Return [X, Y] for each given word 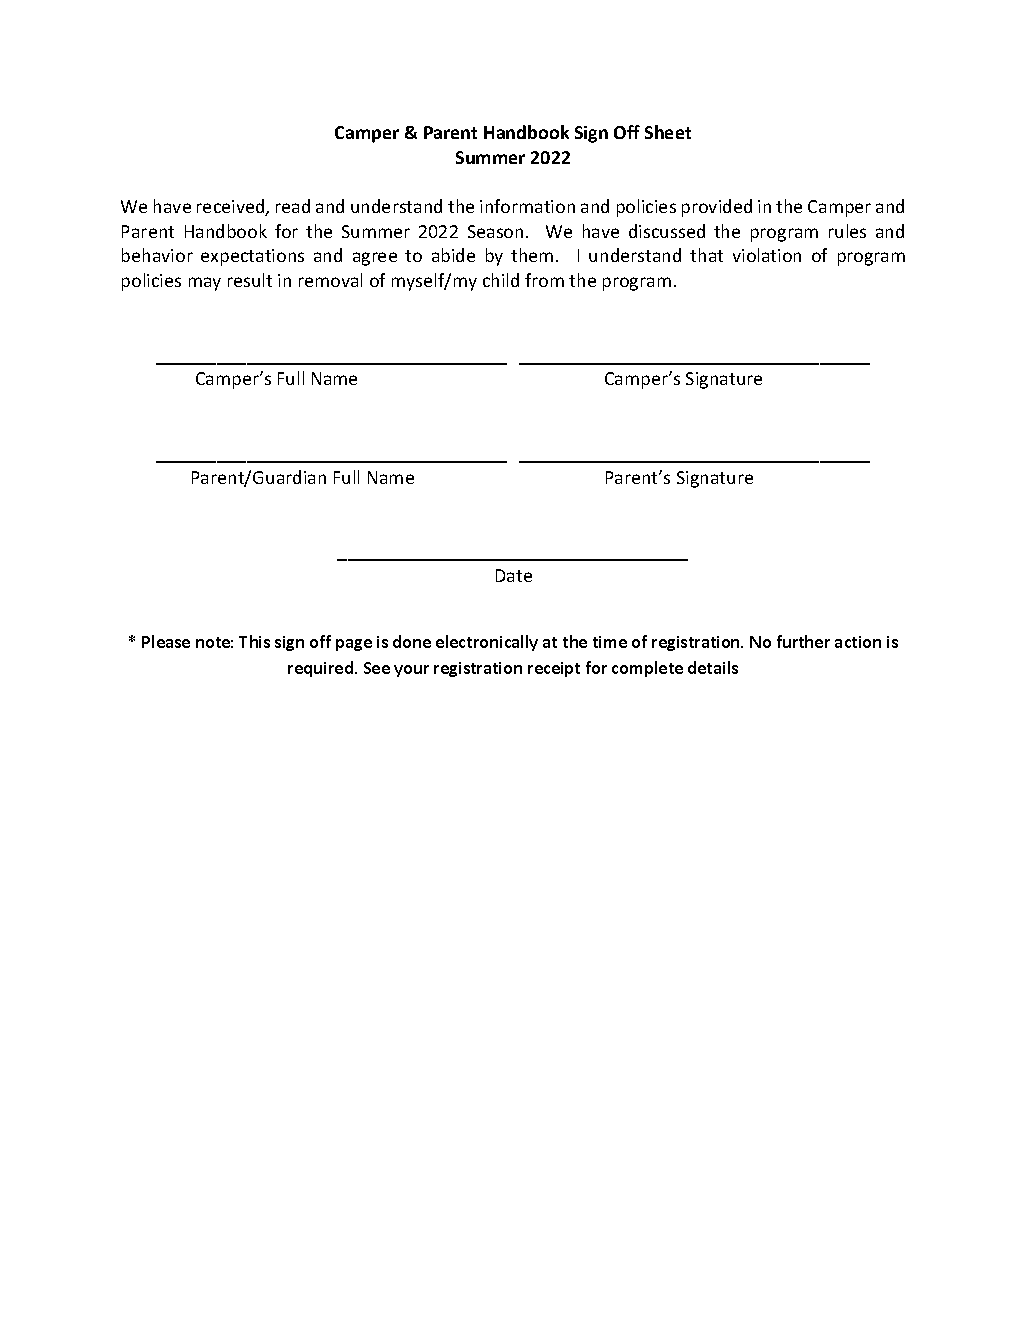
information [527, 206]
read [293, 206]
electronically [487, 643]
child [501, 280]
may [205, 284]
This [254, 641]
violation [767, 255]
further [803, 641]
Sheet [668, 132]
